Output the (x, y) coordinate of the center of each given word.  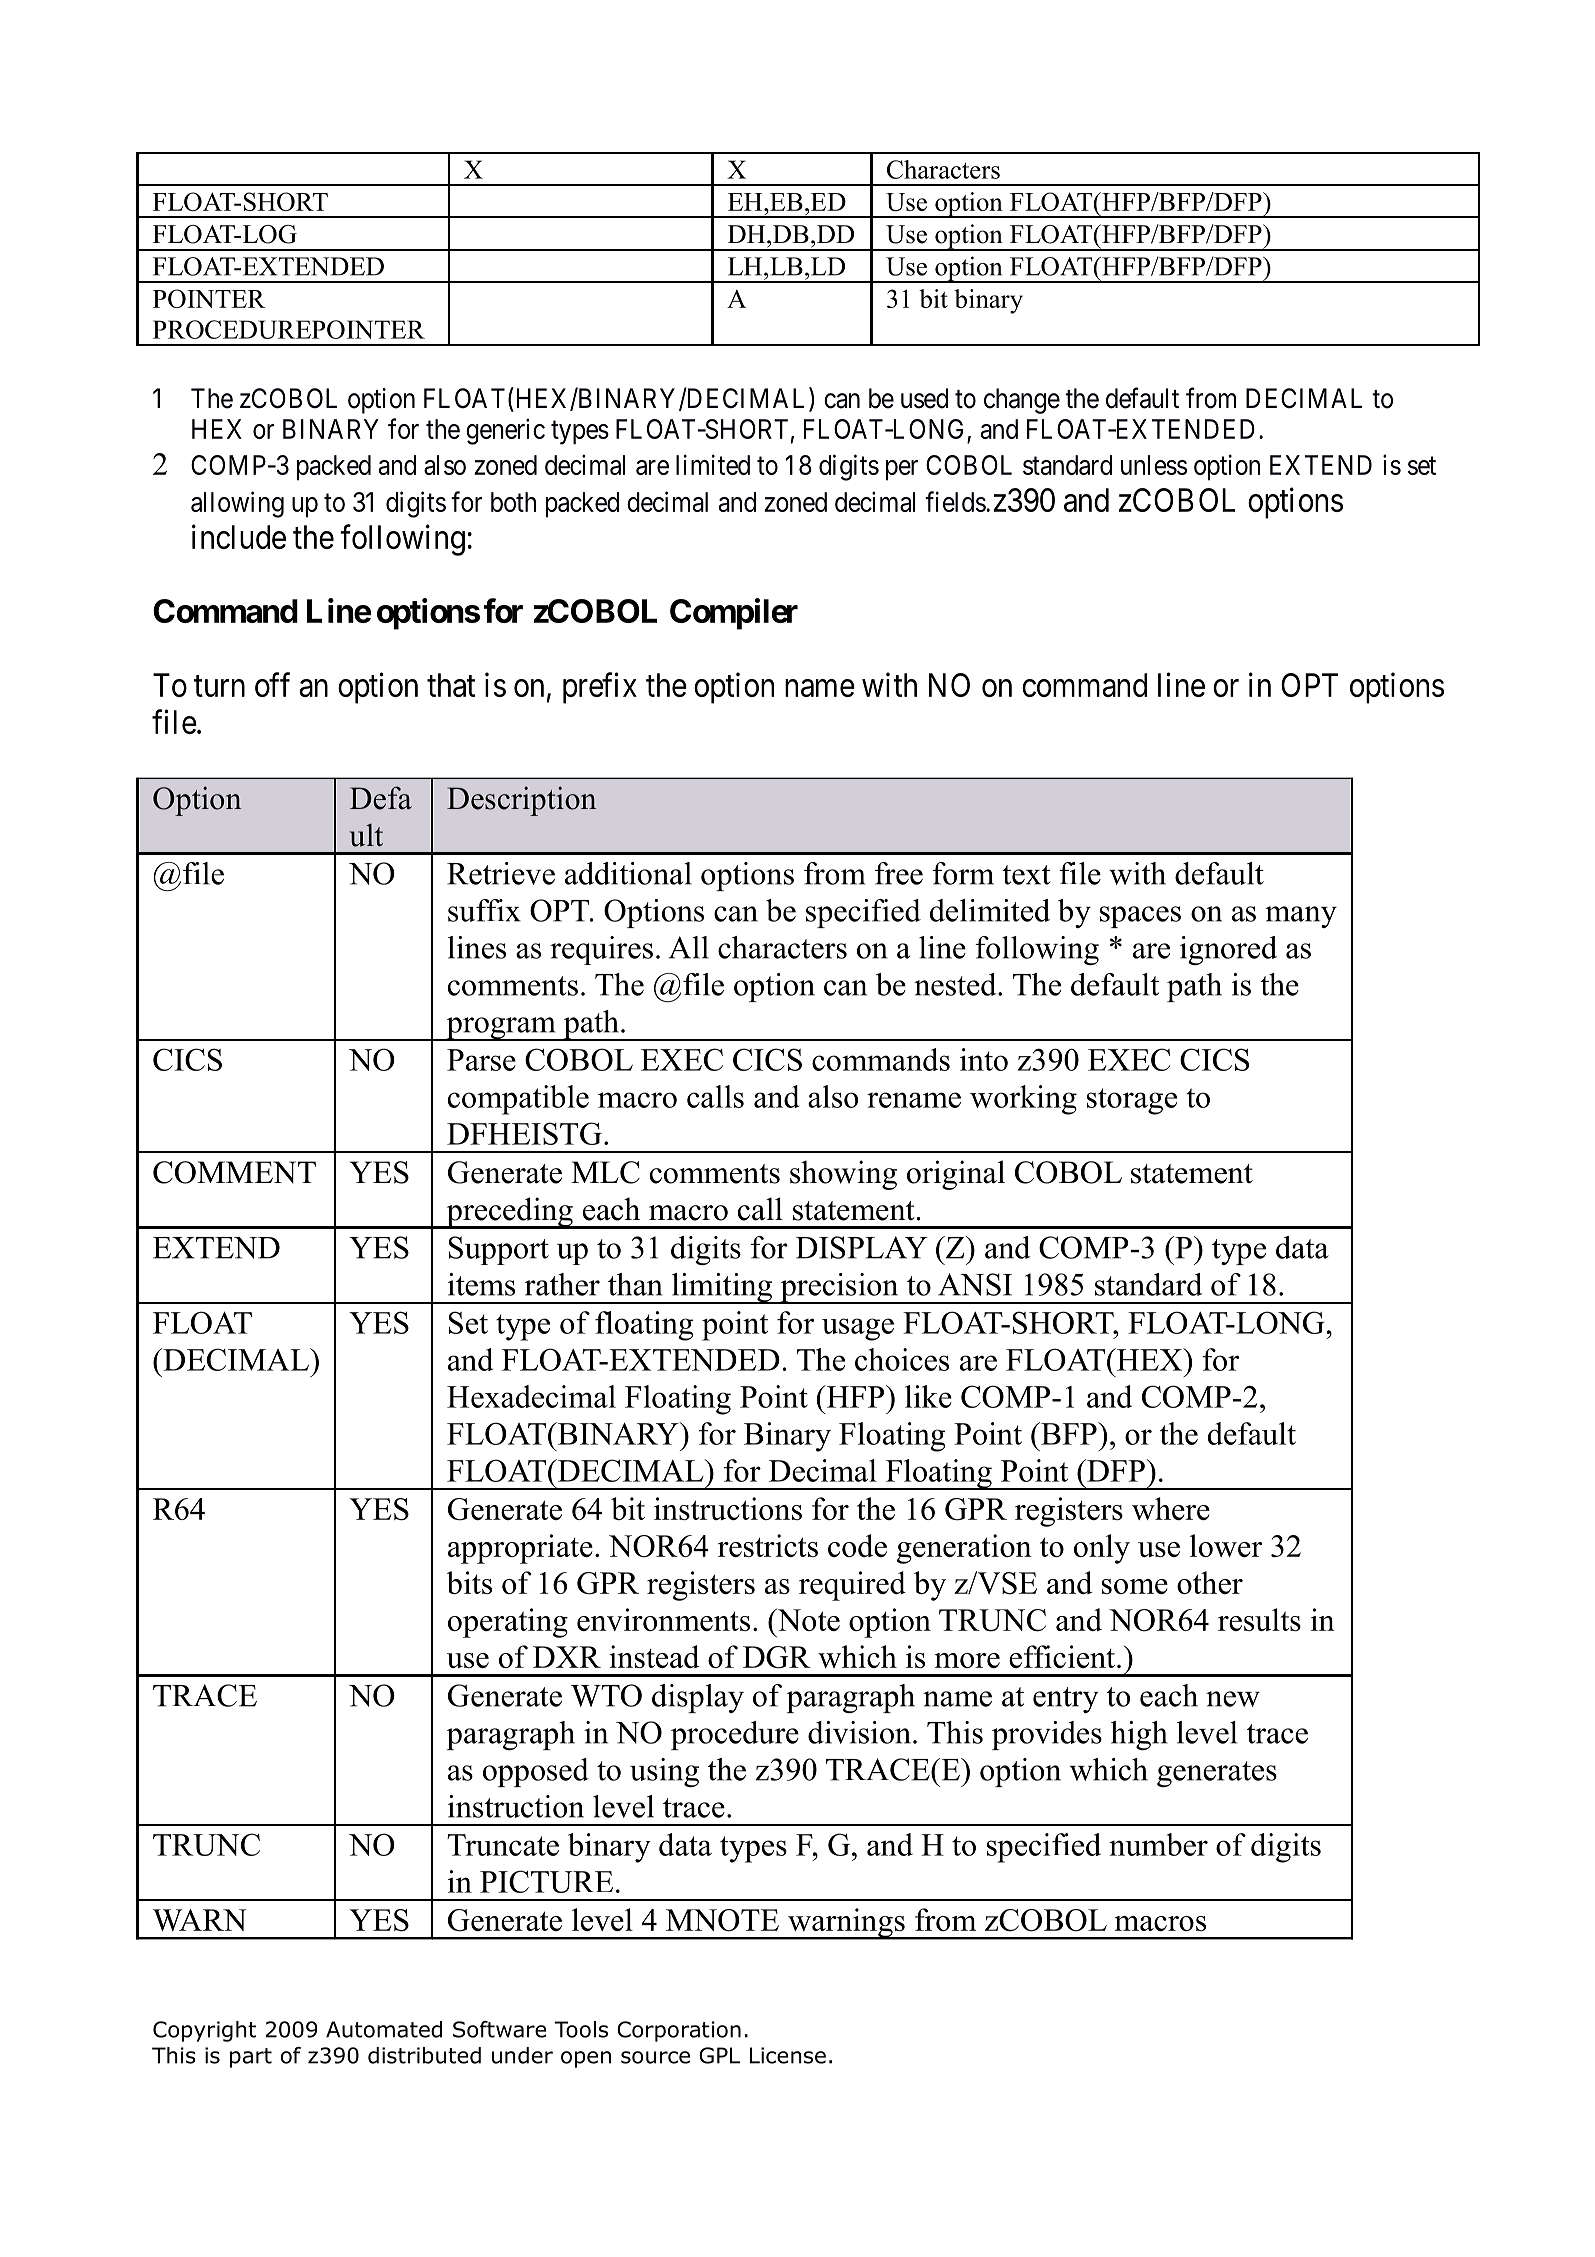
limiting (722, 1288)
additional (628, 873)
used (924, 398)
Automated (384, 2029)
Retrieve (501, 873)
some (1135, 1586)
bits (469, 1582)
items (481, 1284)
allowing (237, 504)
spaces (1140, 917)
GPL (719, 2055)
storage (1132, 1101)
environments (663, 1619)
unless (1154, 465)
